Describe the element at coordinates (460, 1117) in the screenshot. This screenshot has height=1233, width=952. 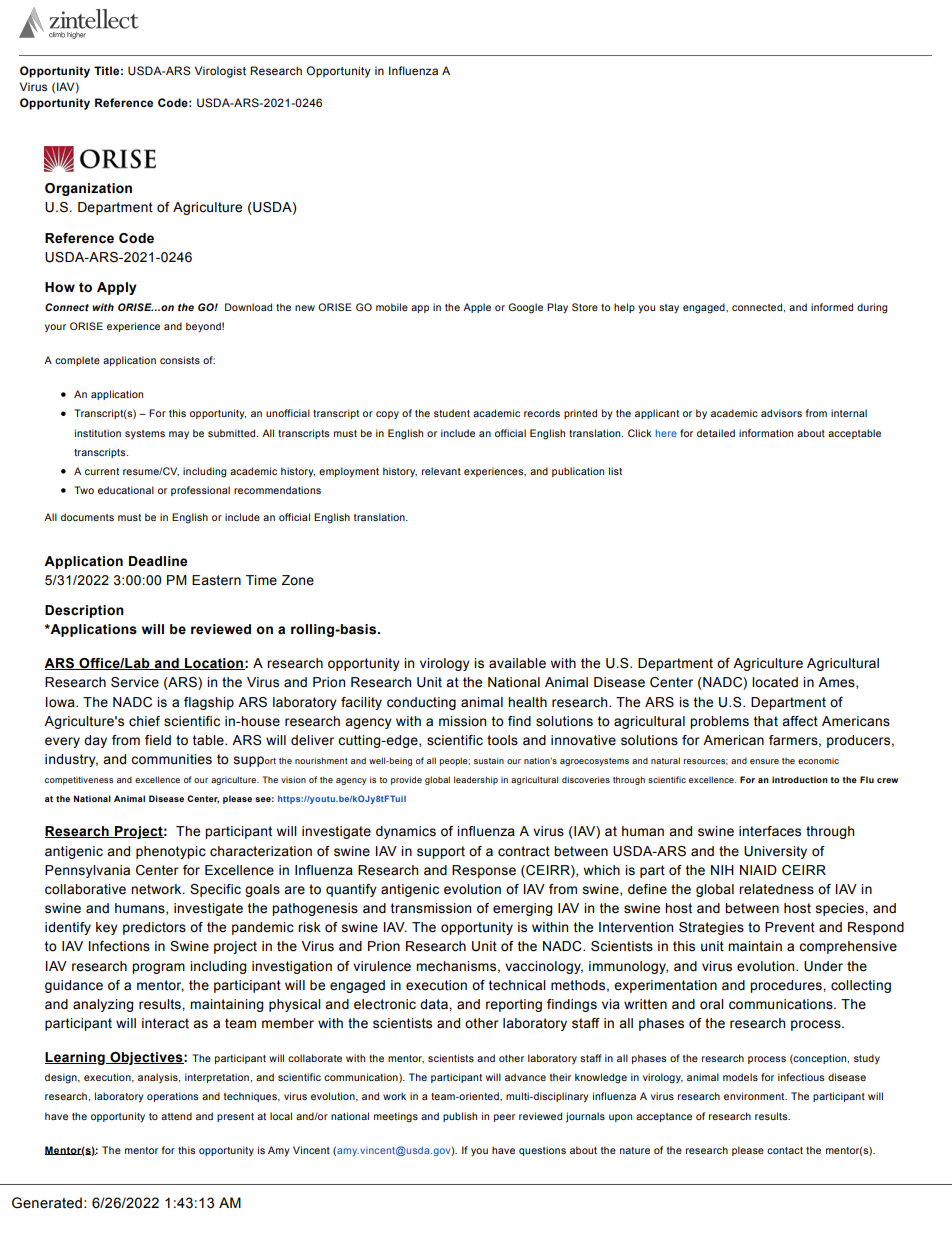
I see `publish` at that location.
